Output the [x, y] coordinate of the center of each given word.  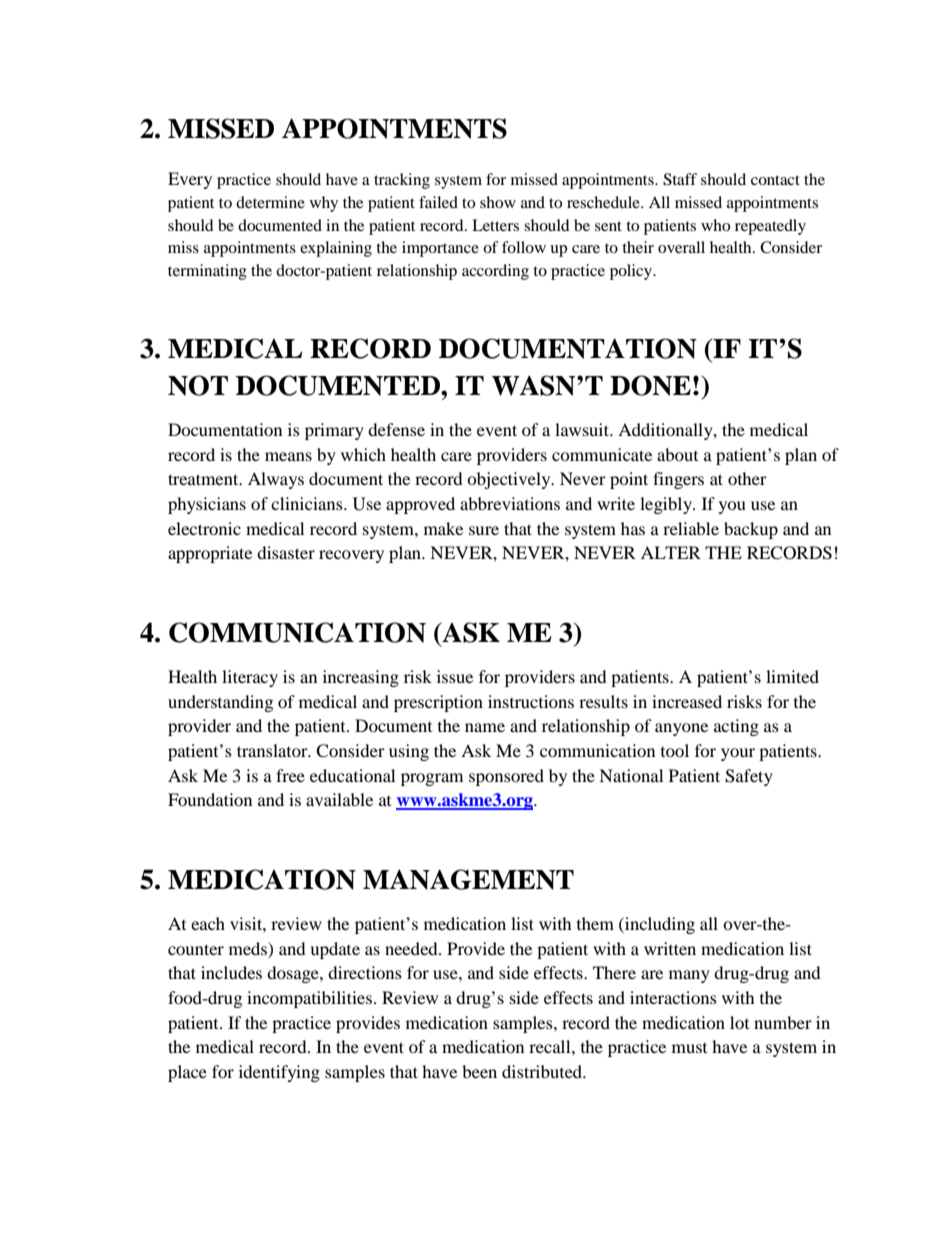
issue [455, 676]
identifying [279, 1073]
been [479, 1071]
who [715, 225]
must [689, 1048]
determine [270, 202]
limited [792, 676]
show [498, 202]
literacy [250, 678]
